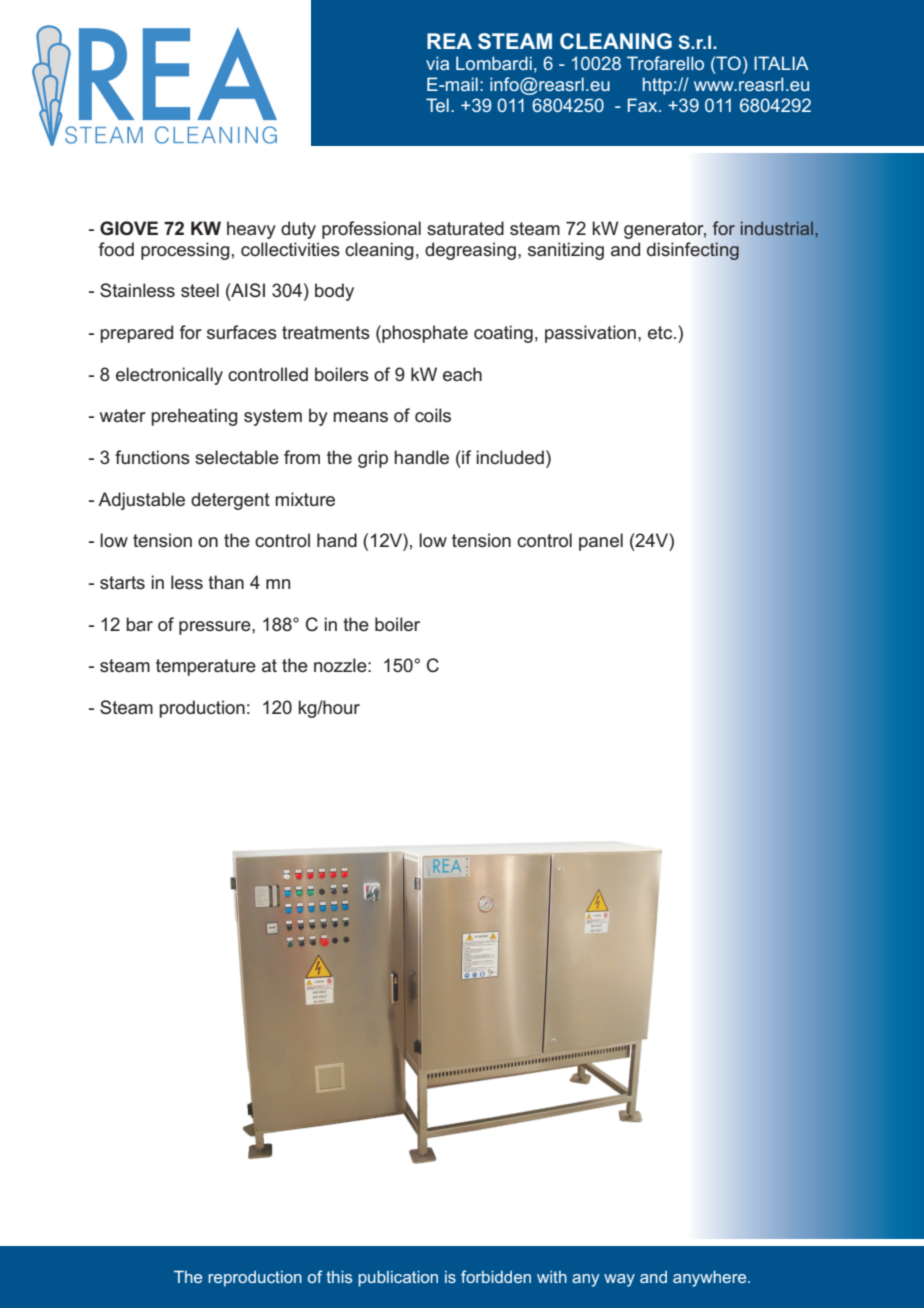 The width and height of the screenshot is (924, 1308). Describe the element at coordinates (206, 667) in the screenshot. I see `temperature` at that location.
